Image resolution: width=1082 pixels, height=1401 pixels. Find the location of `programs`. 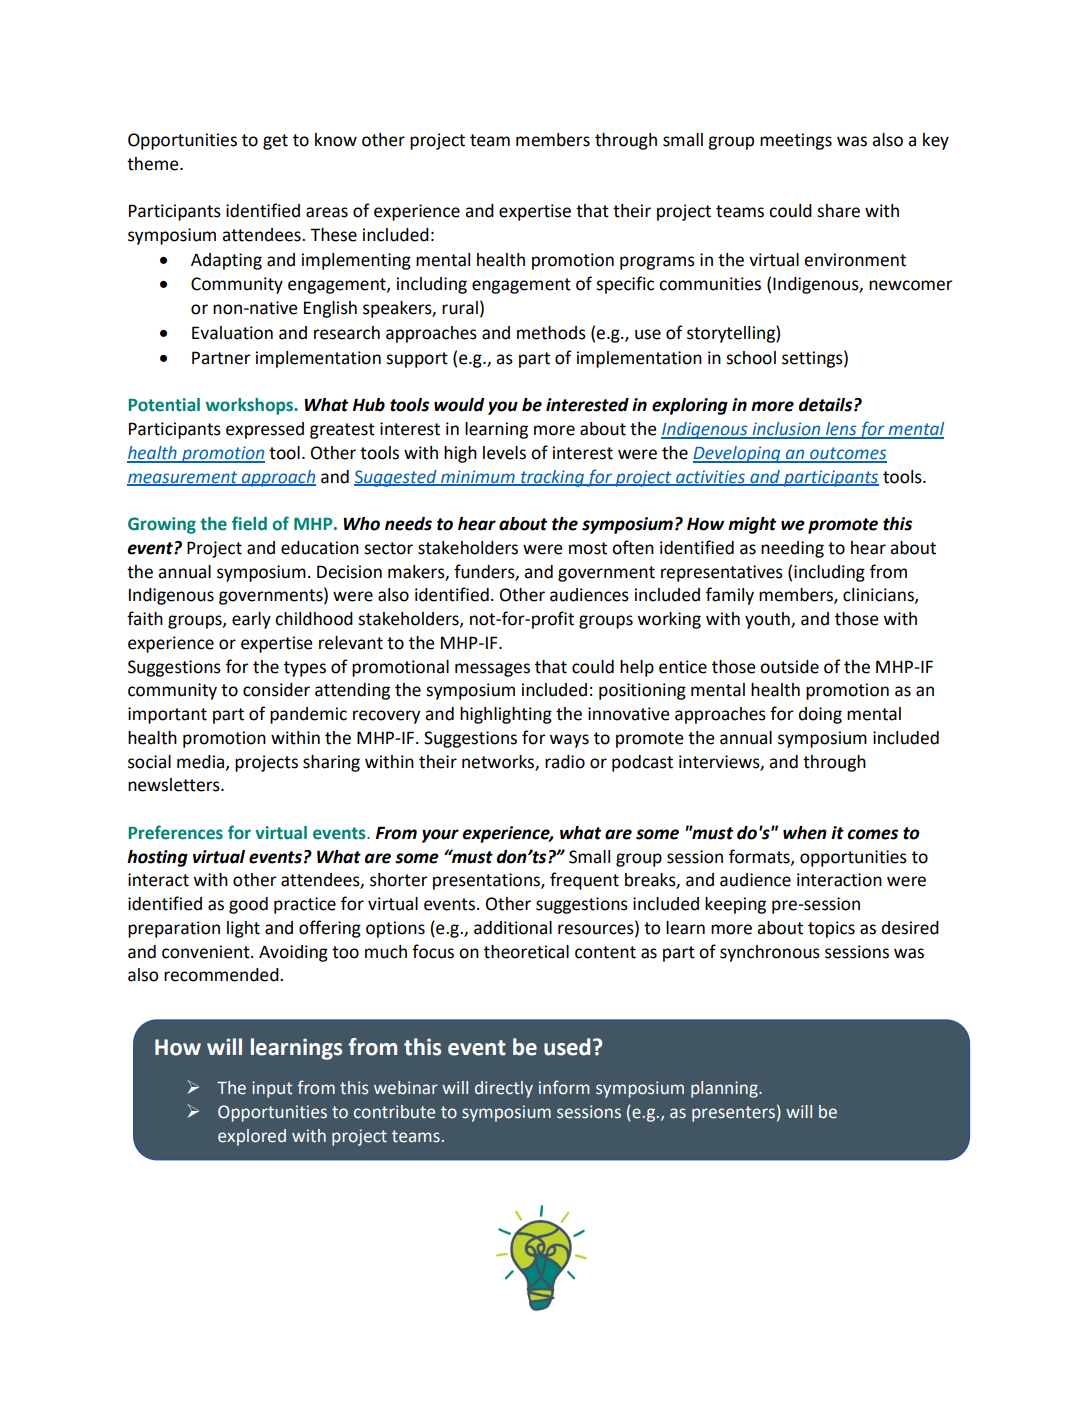

programs is located at coordinates (657, 263).
